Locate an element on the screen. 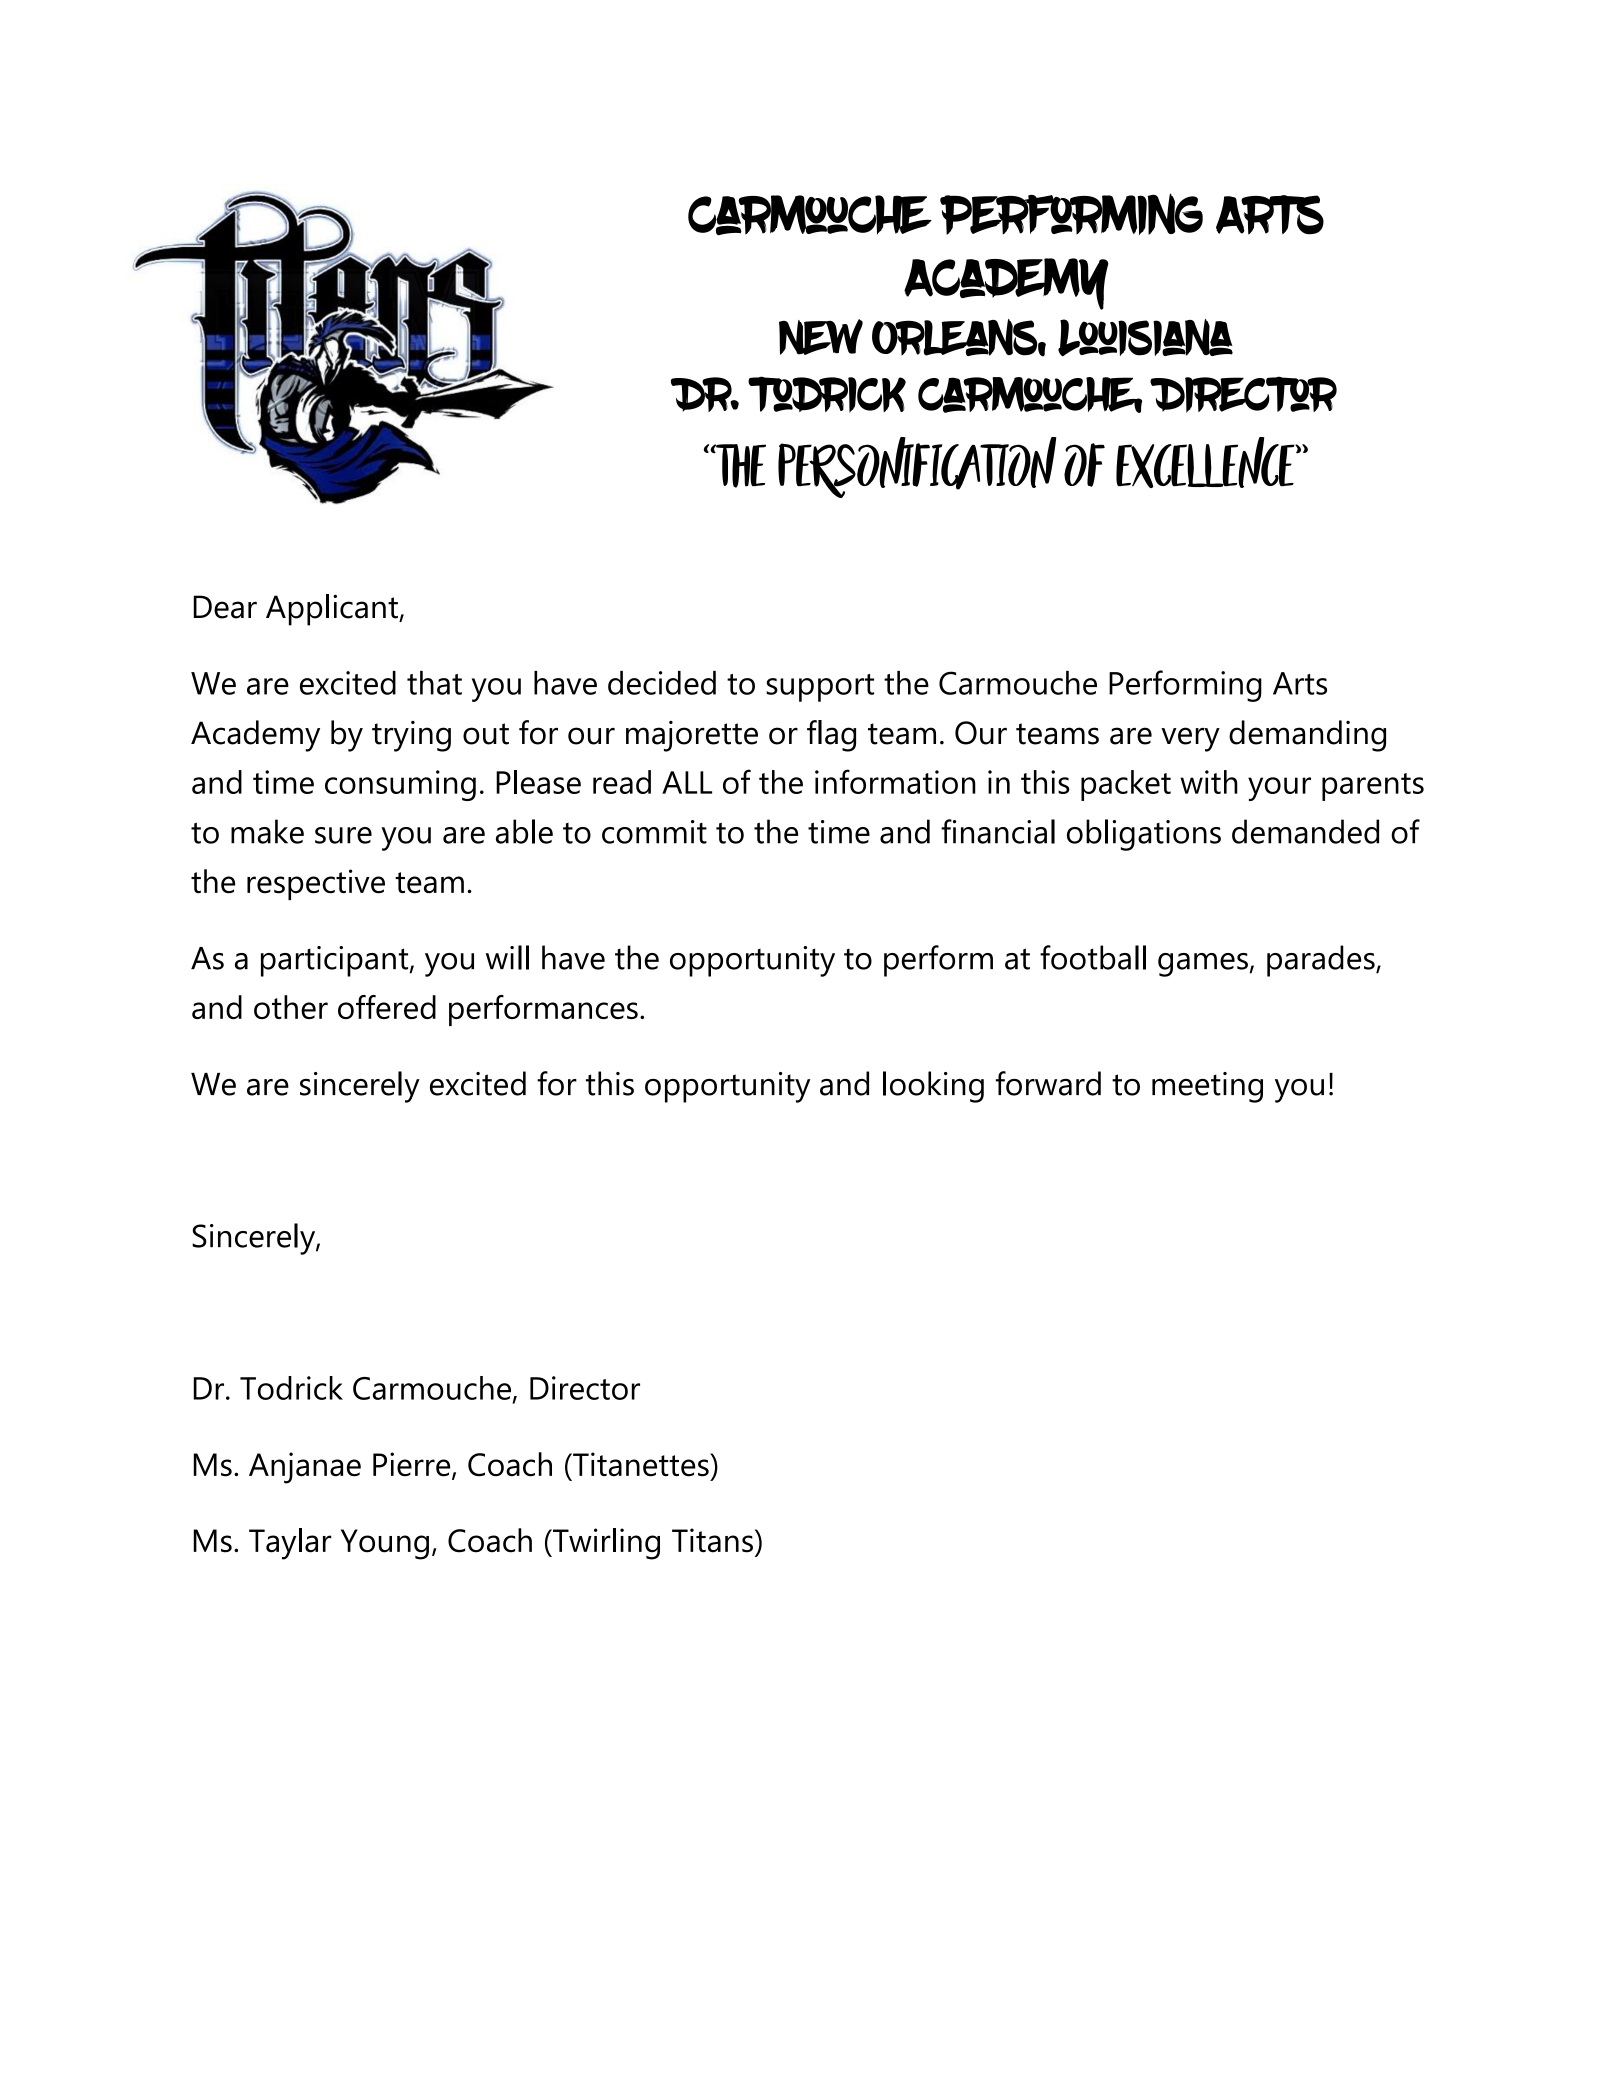 This screenshot has height=2099, width=1622. looking is located at coordinates (933, 1087).
